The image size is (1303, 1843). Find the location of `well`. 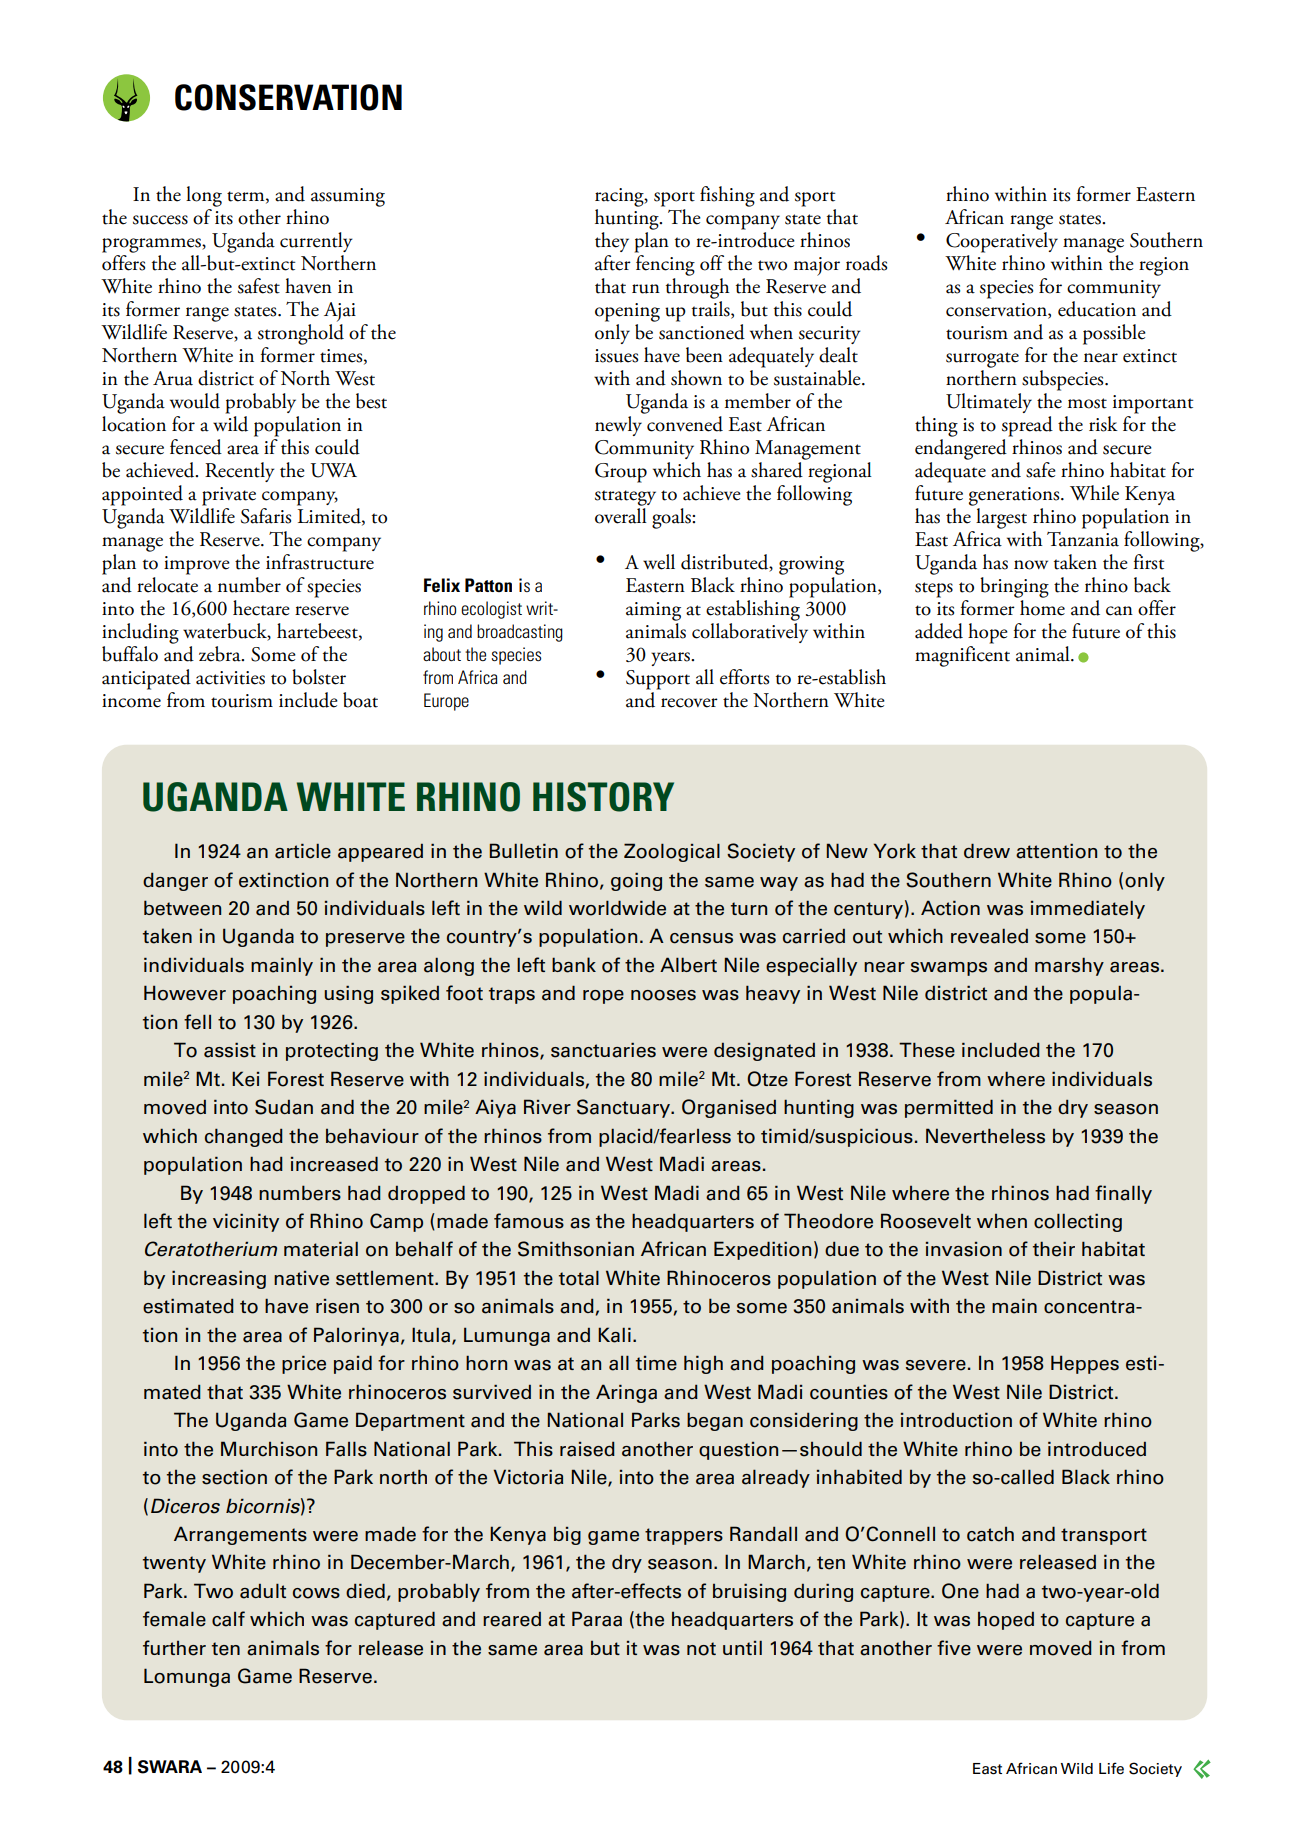

well is located at coordinates (659, 562).
